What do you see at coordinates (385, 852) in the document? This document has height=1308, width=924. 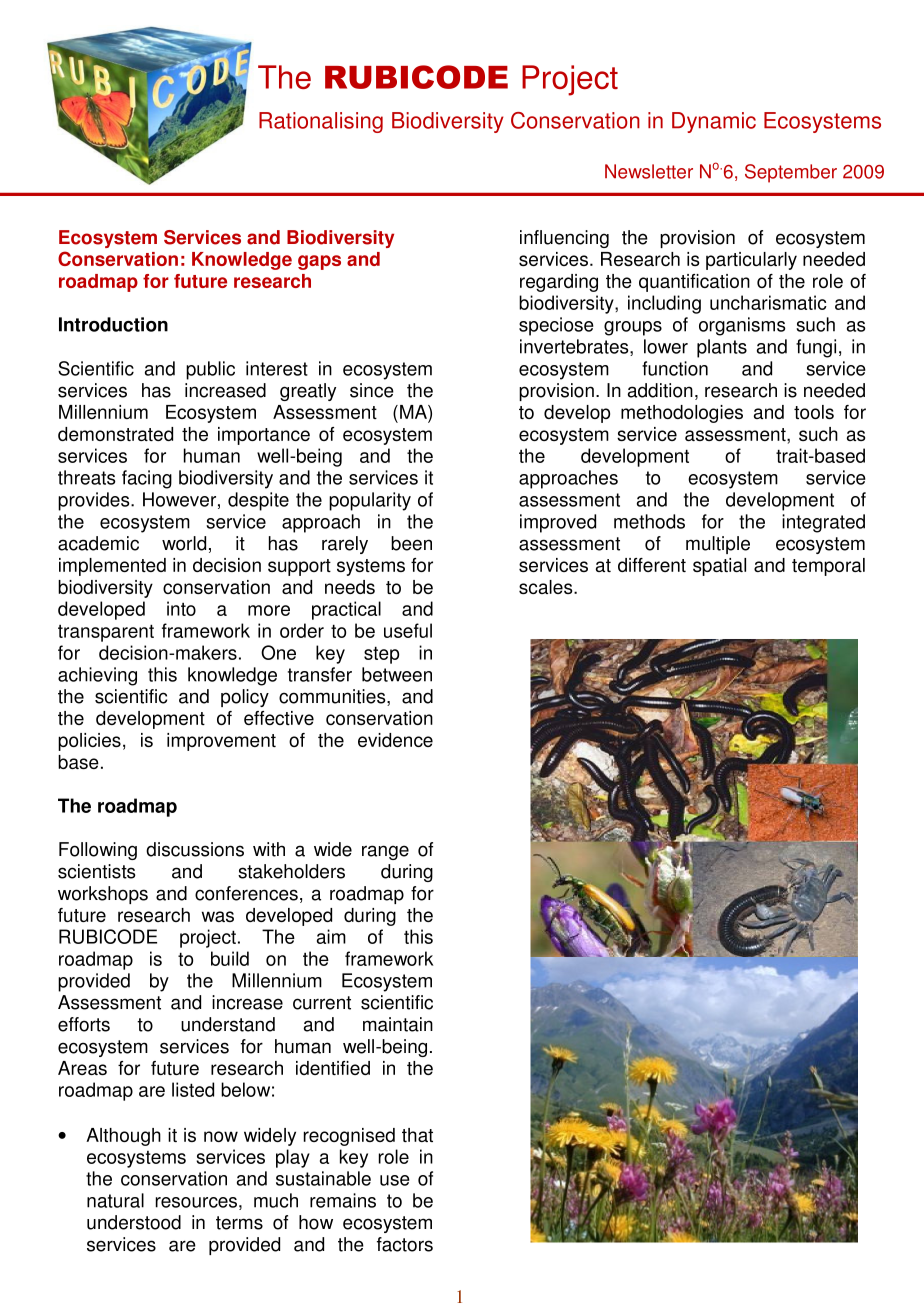 I see `range` at bounding box center [385, 852].
